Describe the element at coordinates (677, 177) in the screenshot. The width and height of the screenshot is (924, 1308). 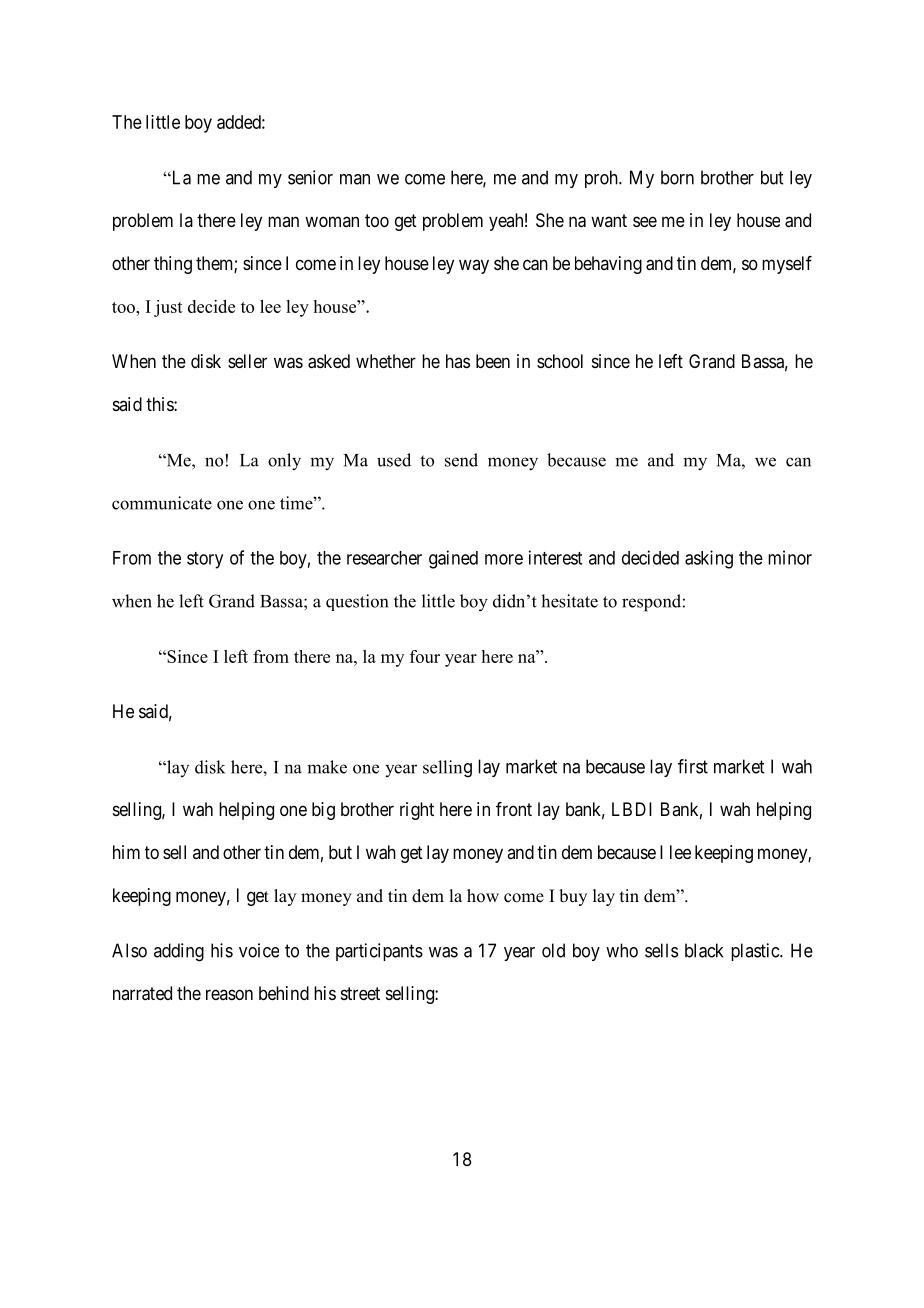
I see `born` at that location.
